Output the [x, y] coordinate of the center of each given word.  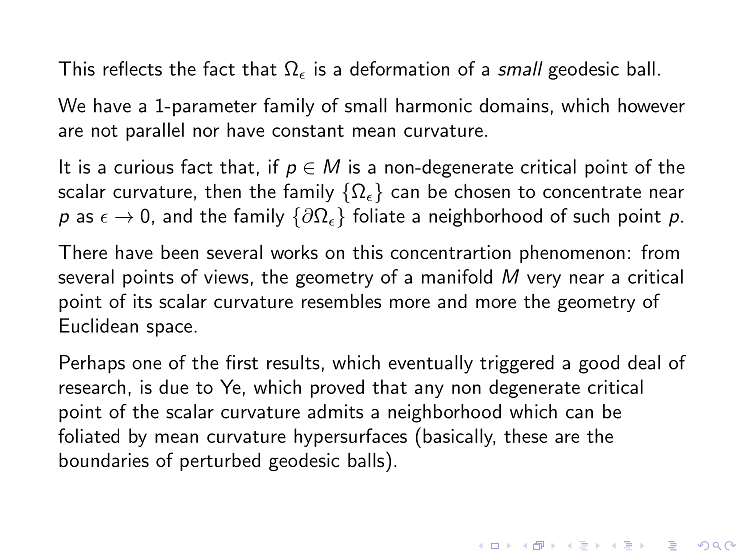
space [169, 330]
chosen [482, 191]
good [599, 364]
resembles [341, 301]
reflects [132, 68]
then [223, 191]
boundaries [104, 460]
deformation [399, 68]
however [651, 105]
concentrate [592, 192]
